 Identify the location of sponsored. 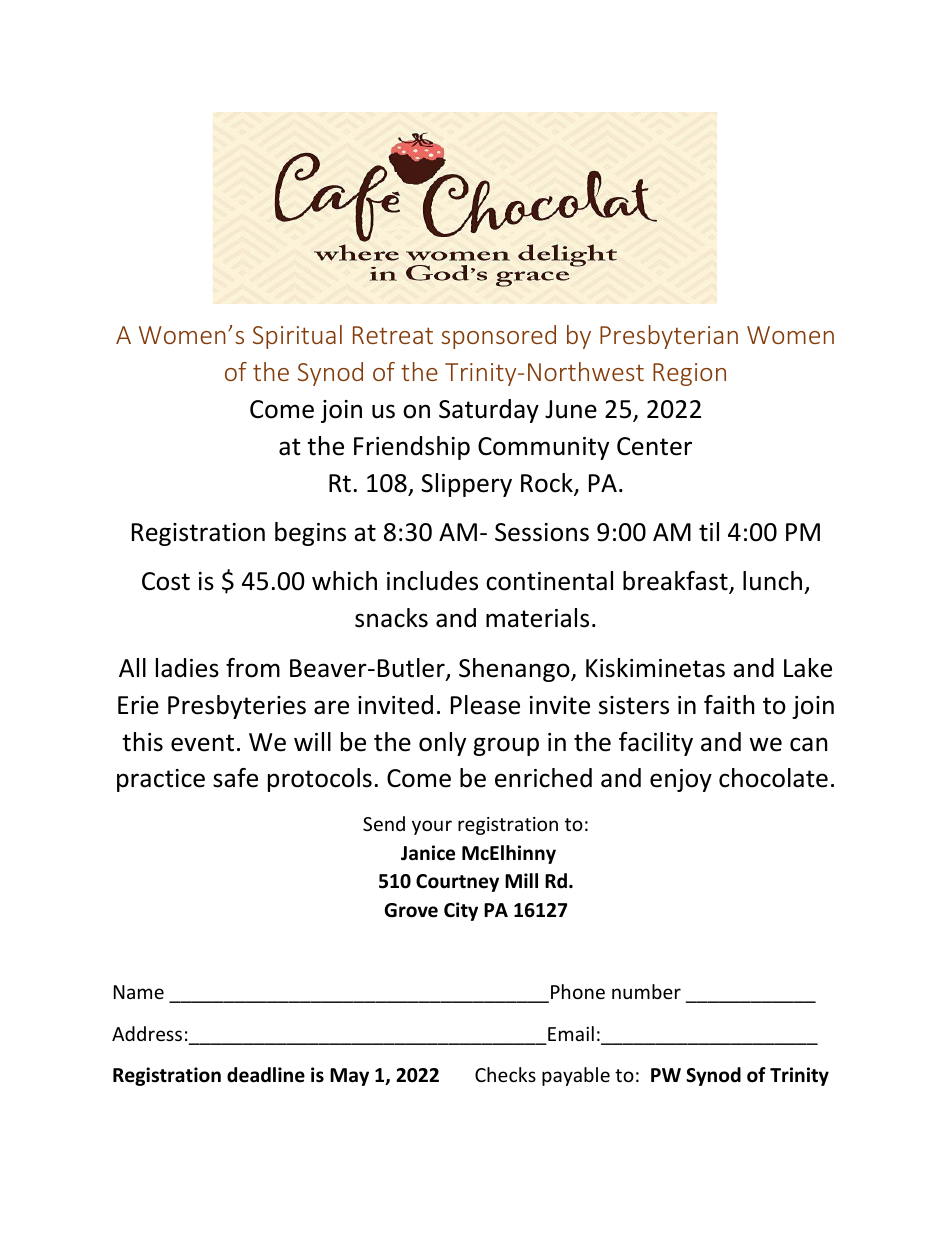
(498, 337).
